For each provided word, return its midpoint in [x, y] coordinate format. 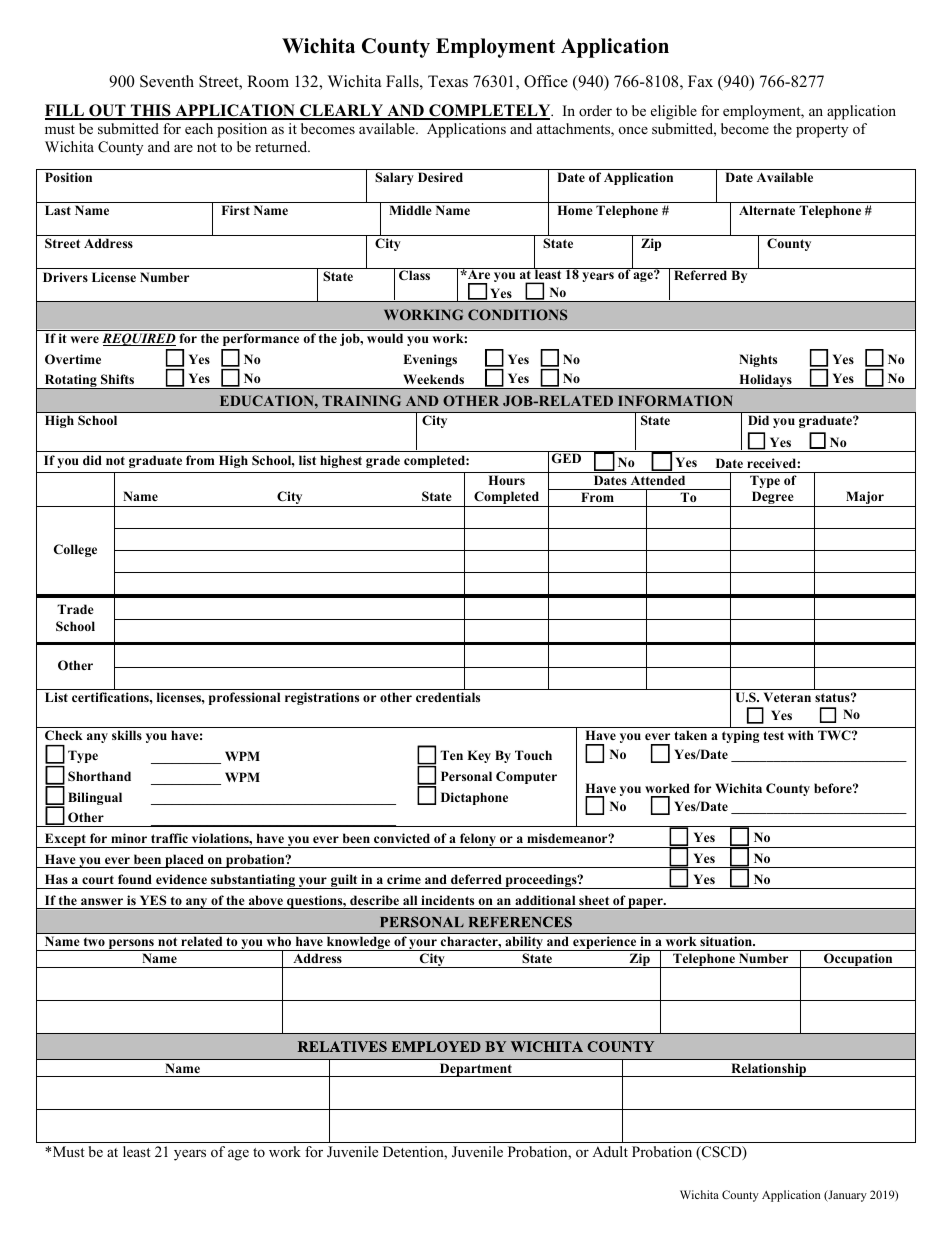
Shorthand [99, 776]
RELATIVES [390, 1046]
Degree [772, 499]
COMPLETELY [490, 111]
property [822, 131]
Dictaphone [474, 798]
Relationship [769, 1070]
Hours [506, 480]
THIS [150, 111]
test [773, 735]
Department [475, 1070]
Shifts [117, 379]
